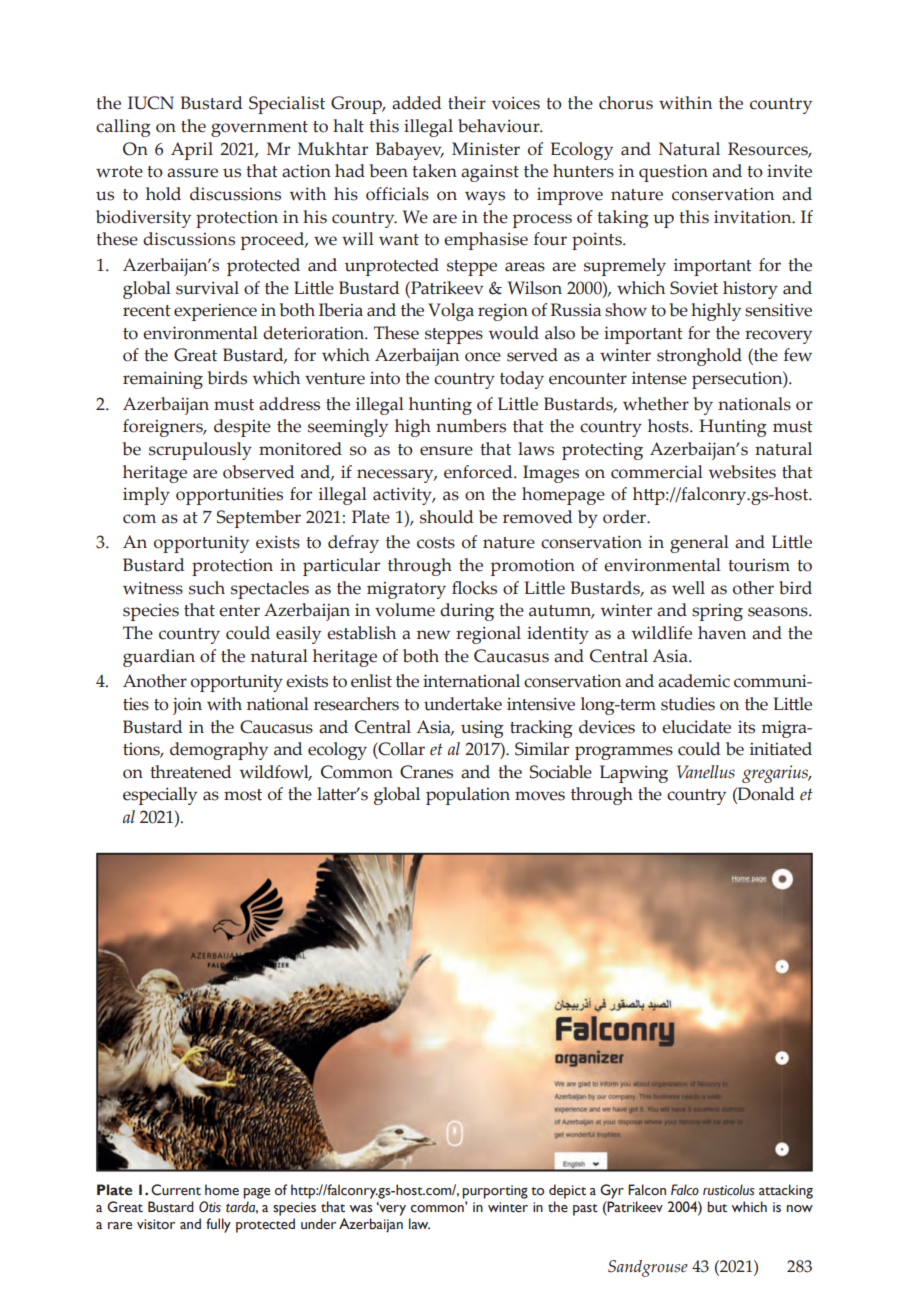  Describe the element at coordinates (468, 796) in the image. I see `population` at that location.
